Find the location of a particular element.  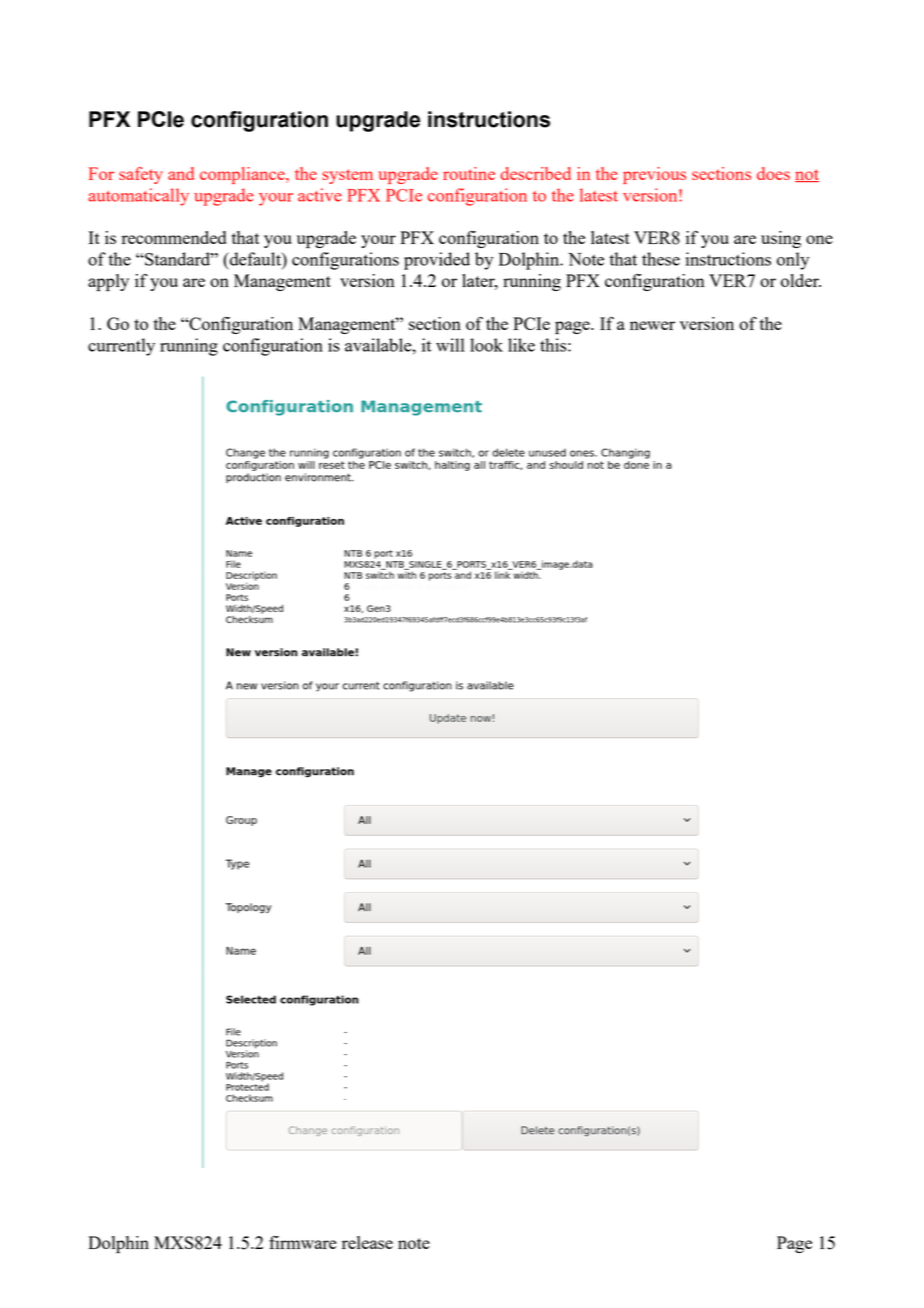

does is located at coordinates (773, 173).
